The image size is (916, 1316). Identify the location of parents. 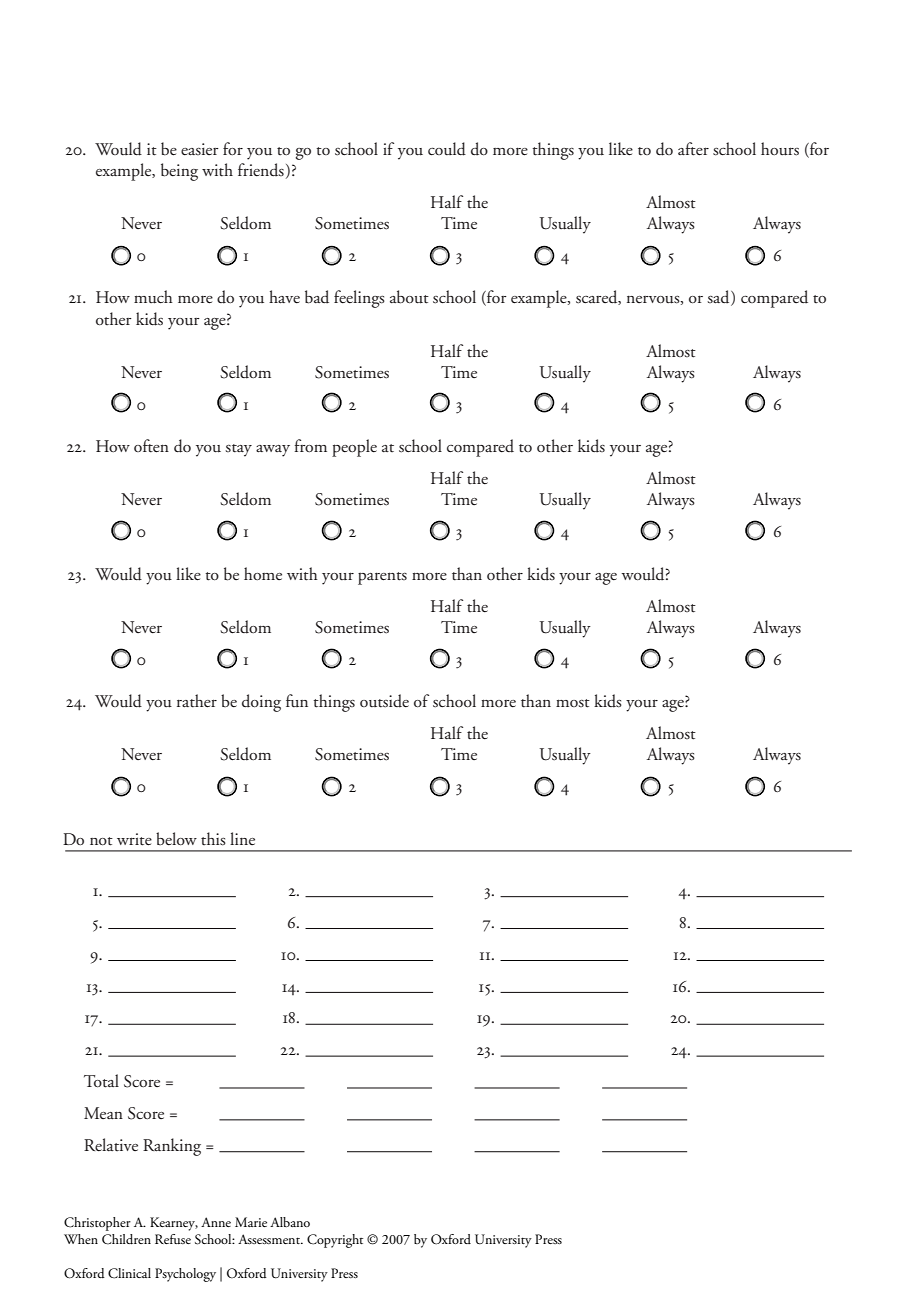
(382, 578).
